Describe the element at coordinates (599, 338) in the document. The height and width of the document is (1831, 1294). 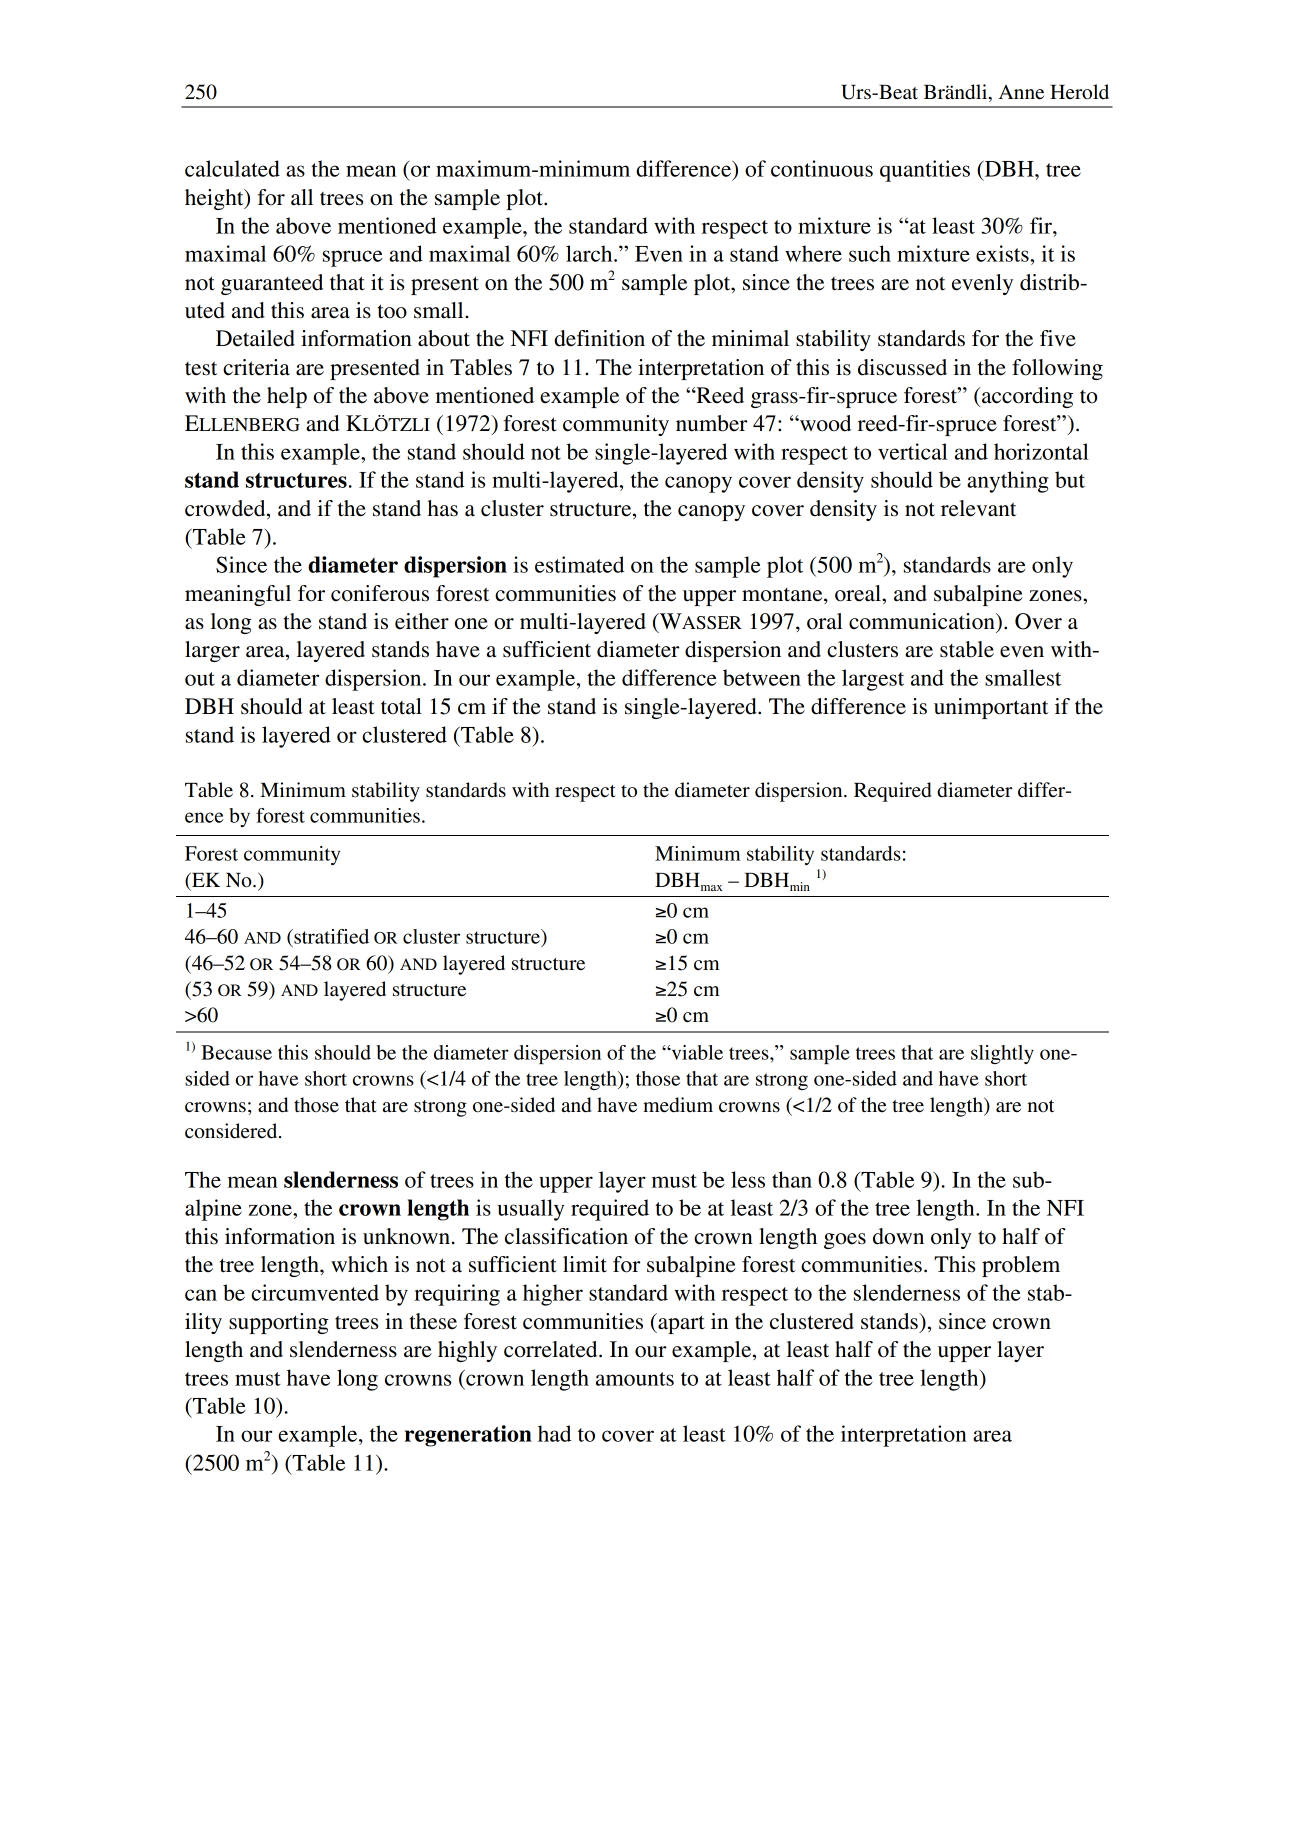
I see `definition` at that location.
